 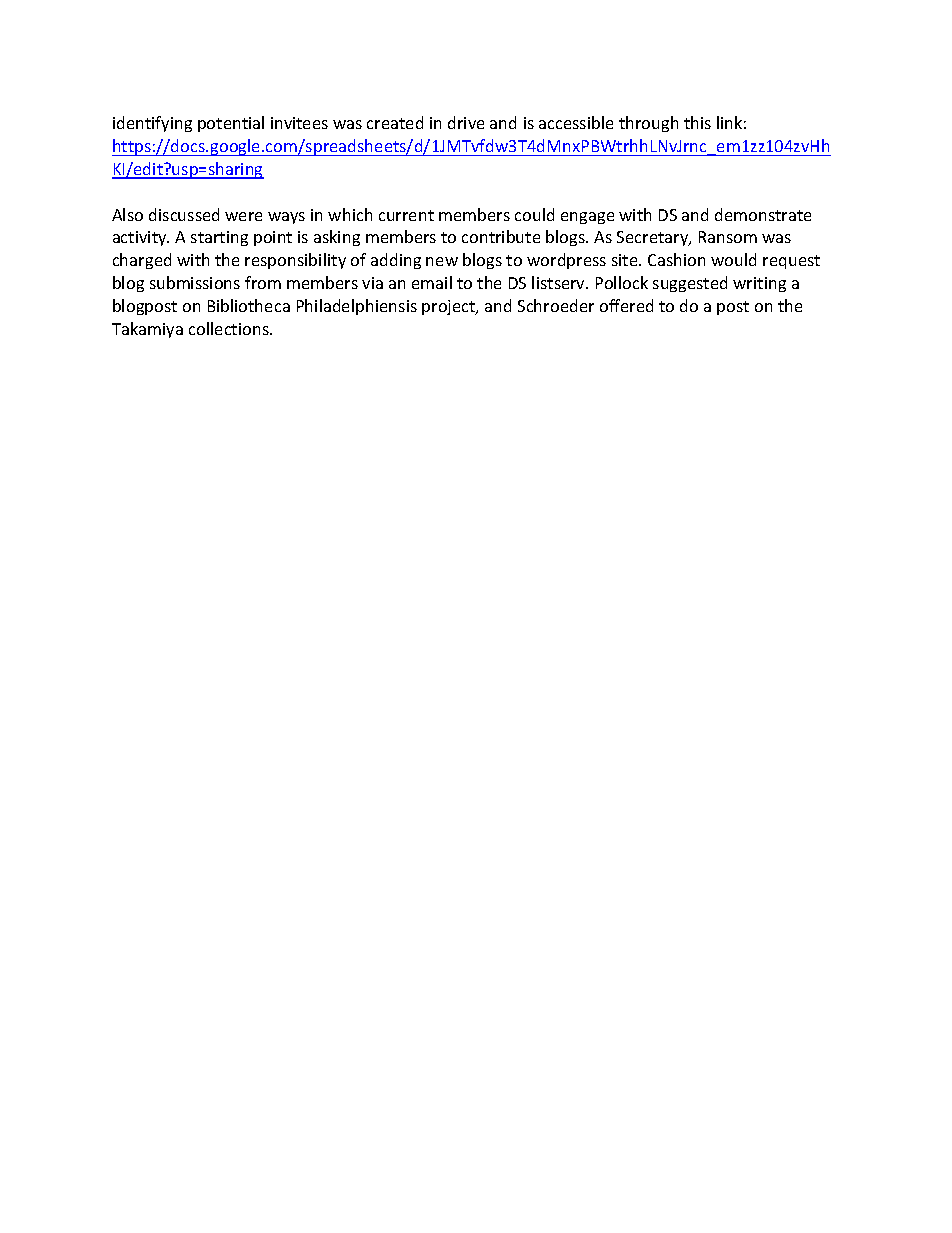 What do you see at coordinates (450, 307) in the screenshot?
I see `project` at bounding box center [450, 307].
